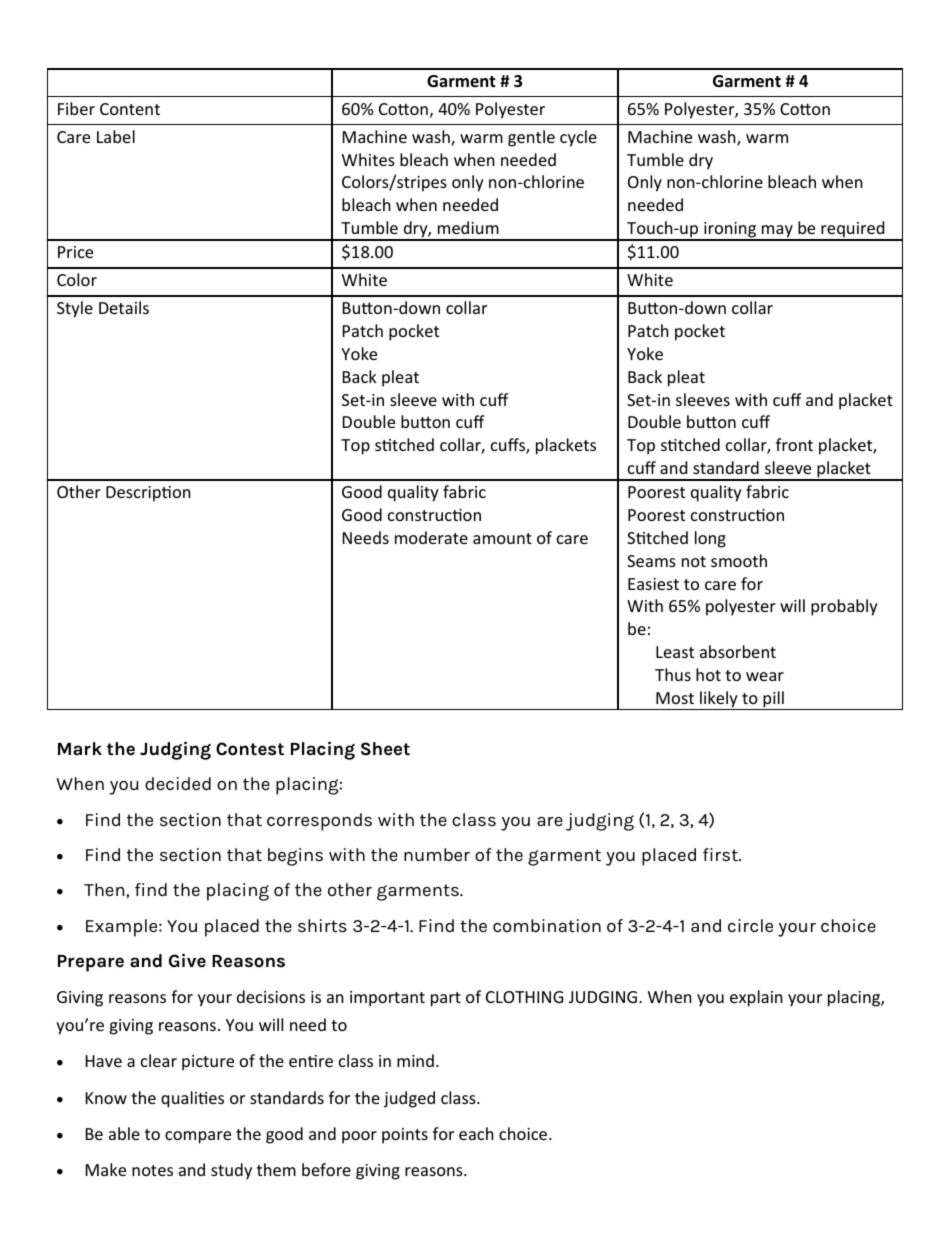 The width and height of the image is (952, 1233). What do you see at coordinates (547, 925) in the image?
I see `combination` at bounding box center [547, 925].
